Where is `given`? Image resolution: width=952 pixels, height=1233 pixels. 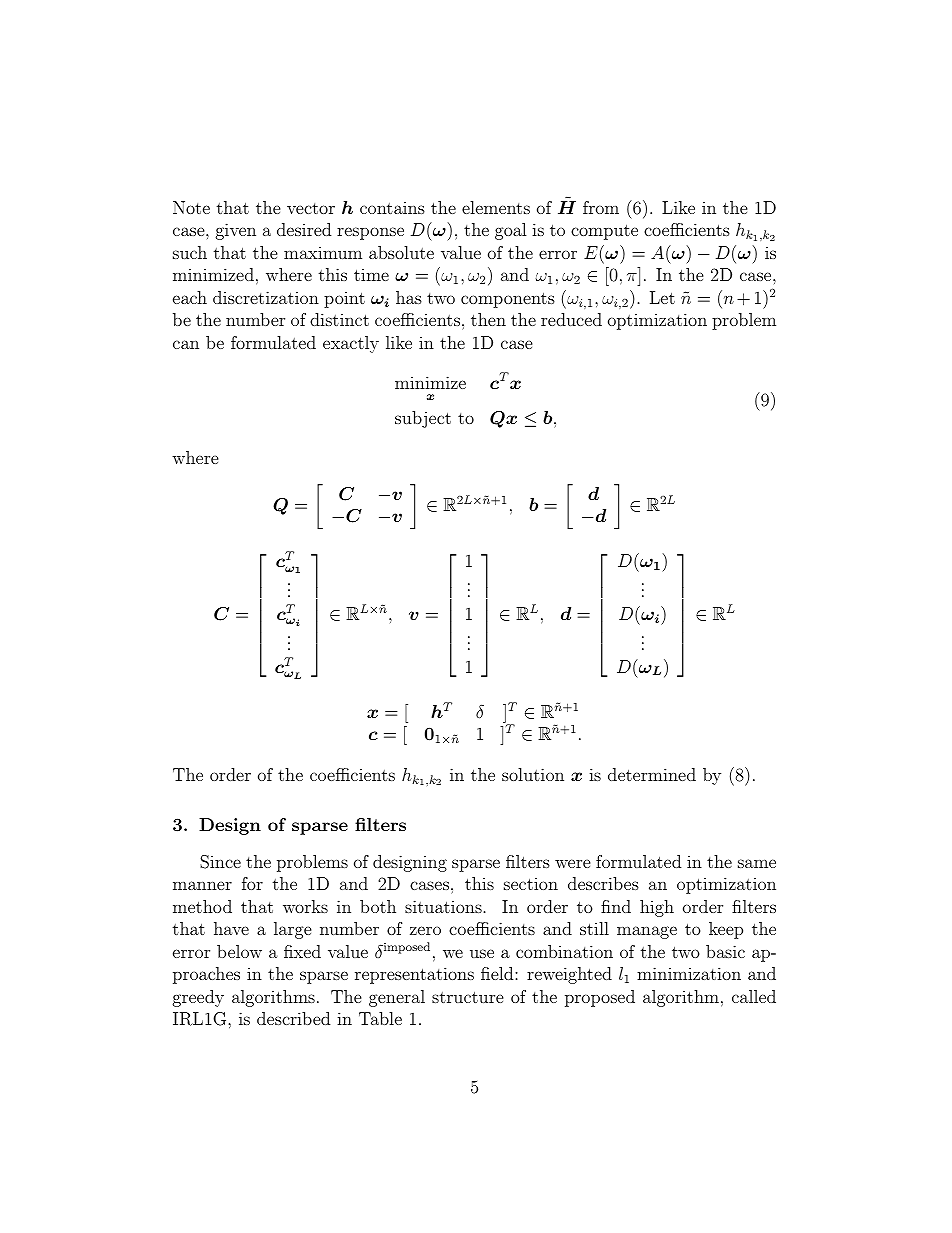
given is located at coordinates (236, 231).
